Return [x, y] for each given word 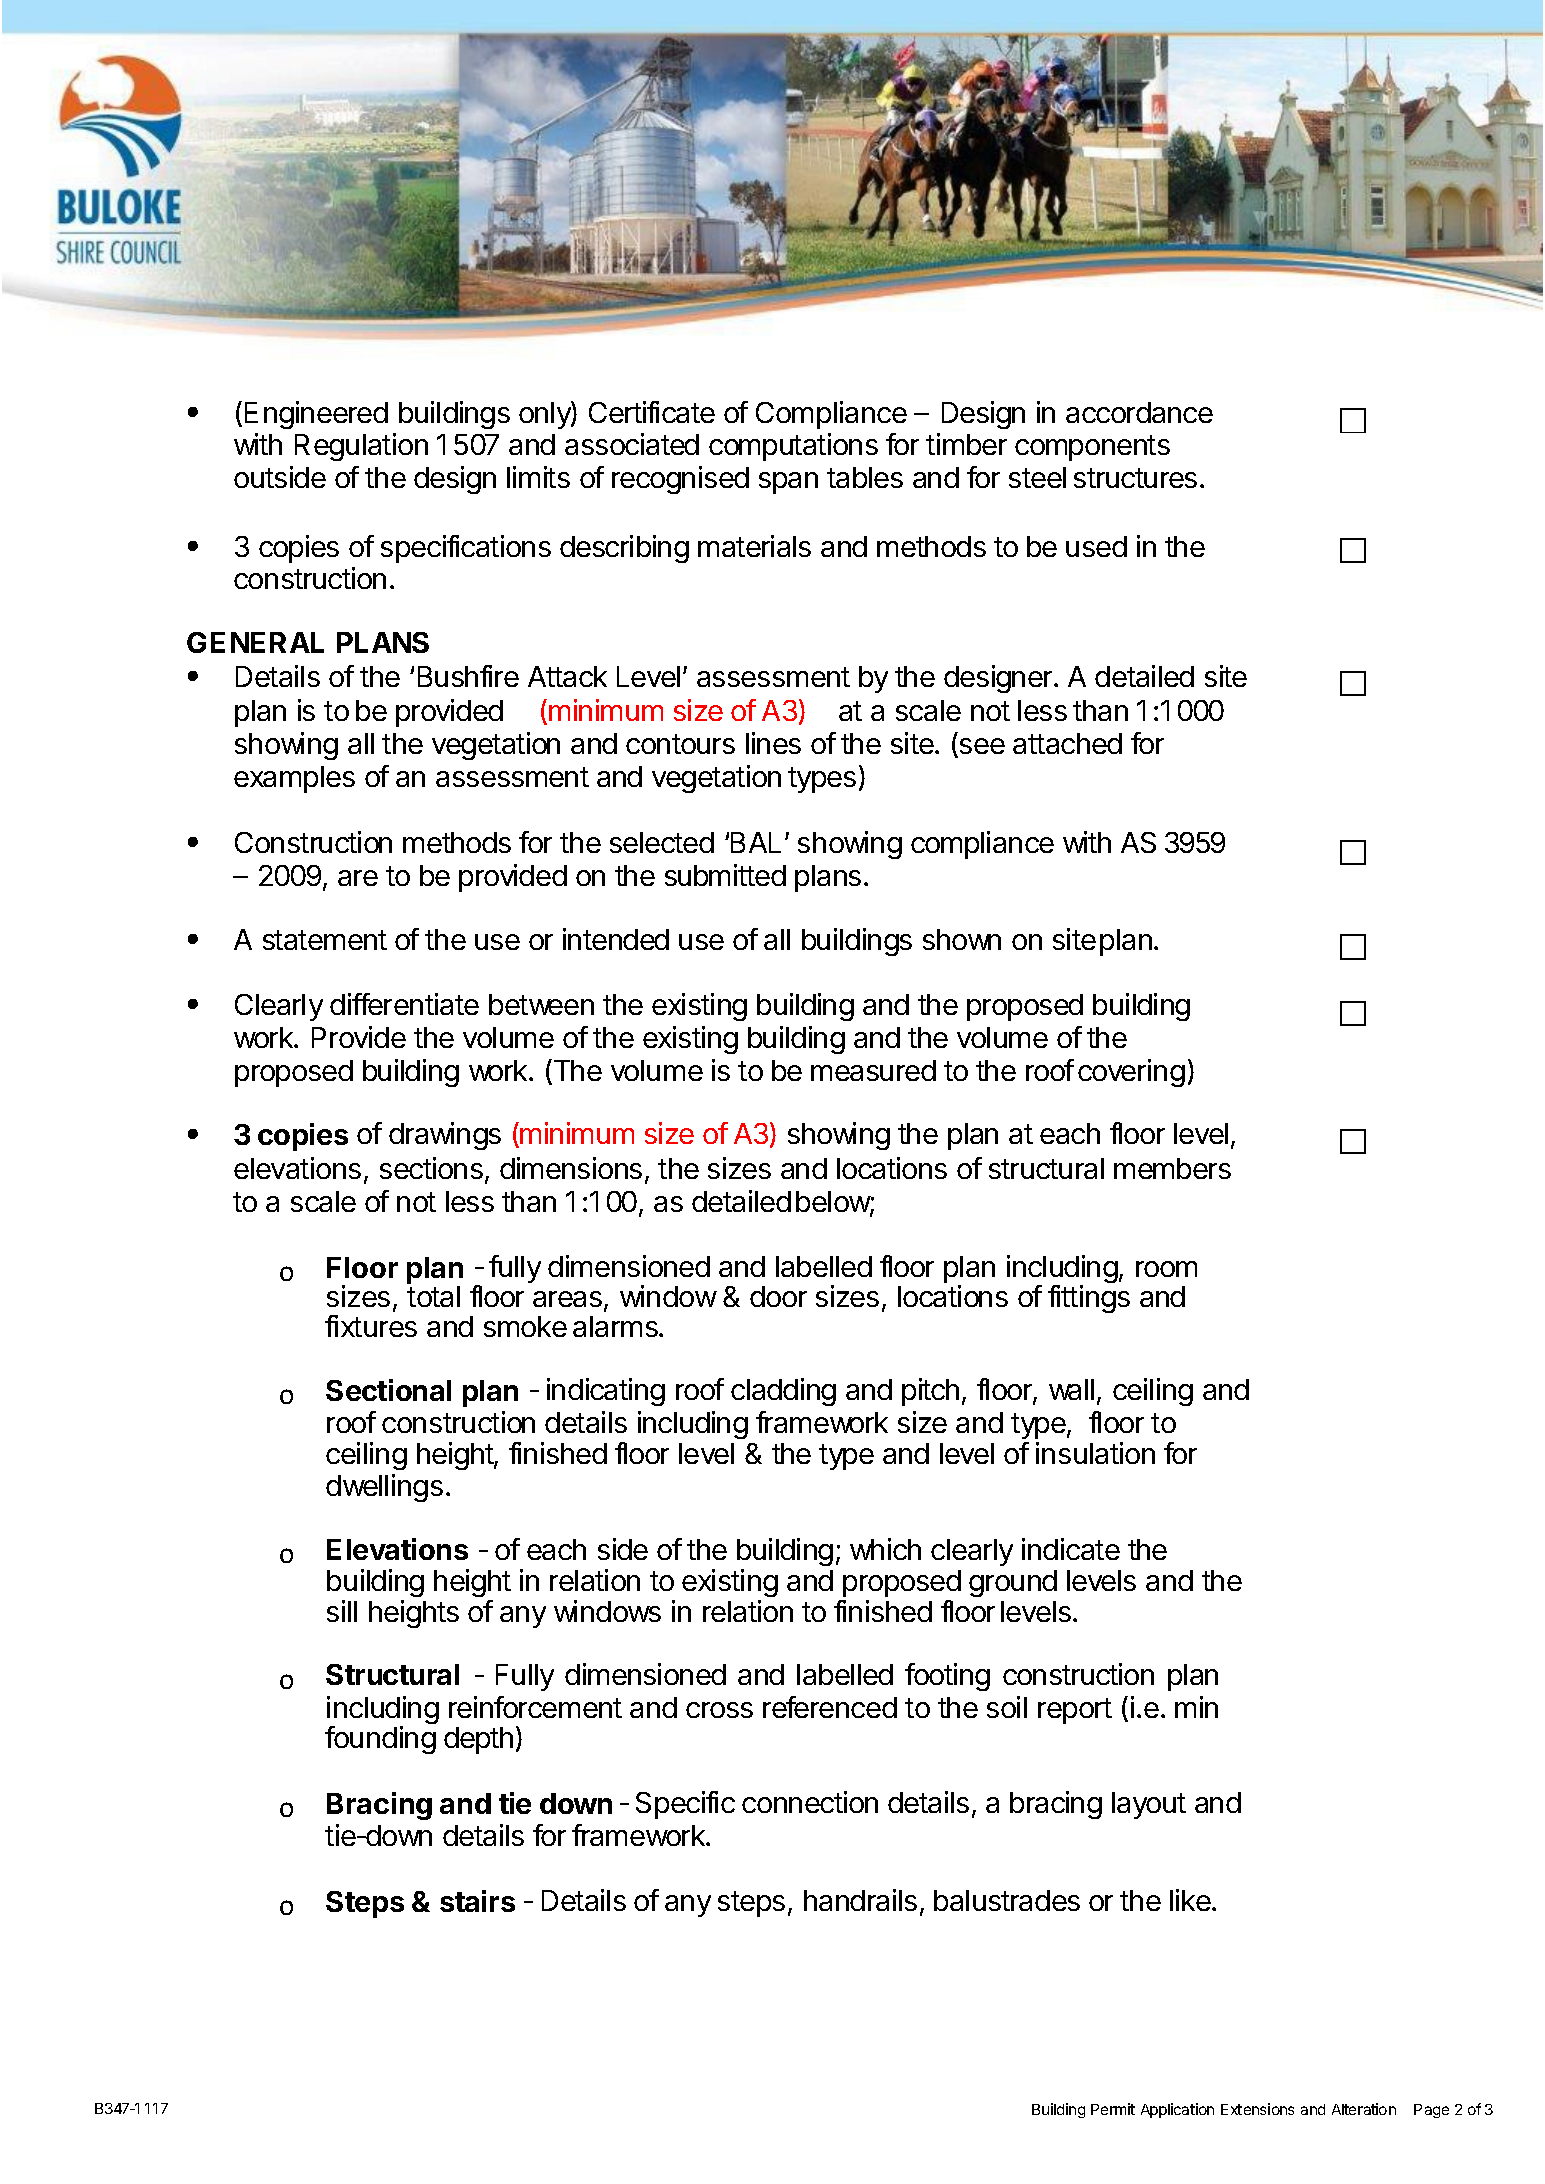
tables [865, 477]
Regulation [361, 447]
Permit [1113, 2109]
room [1166, 1269]
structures [1135, 478]
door [778, 1296]
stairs [477, 1901]
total [433, 1296]
